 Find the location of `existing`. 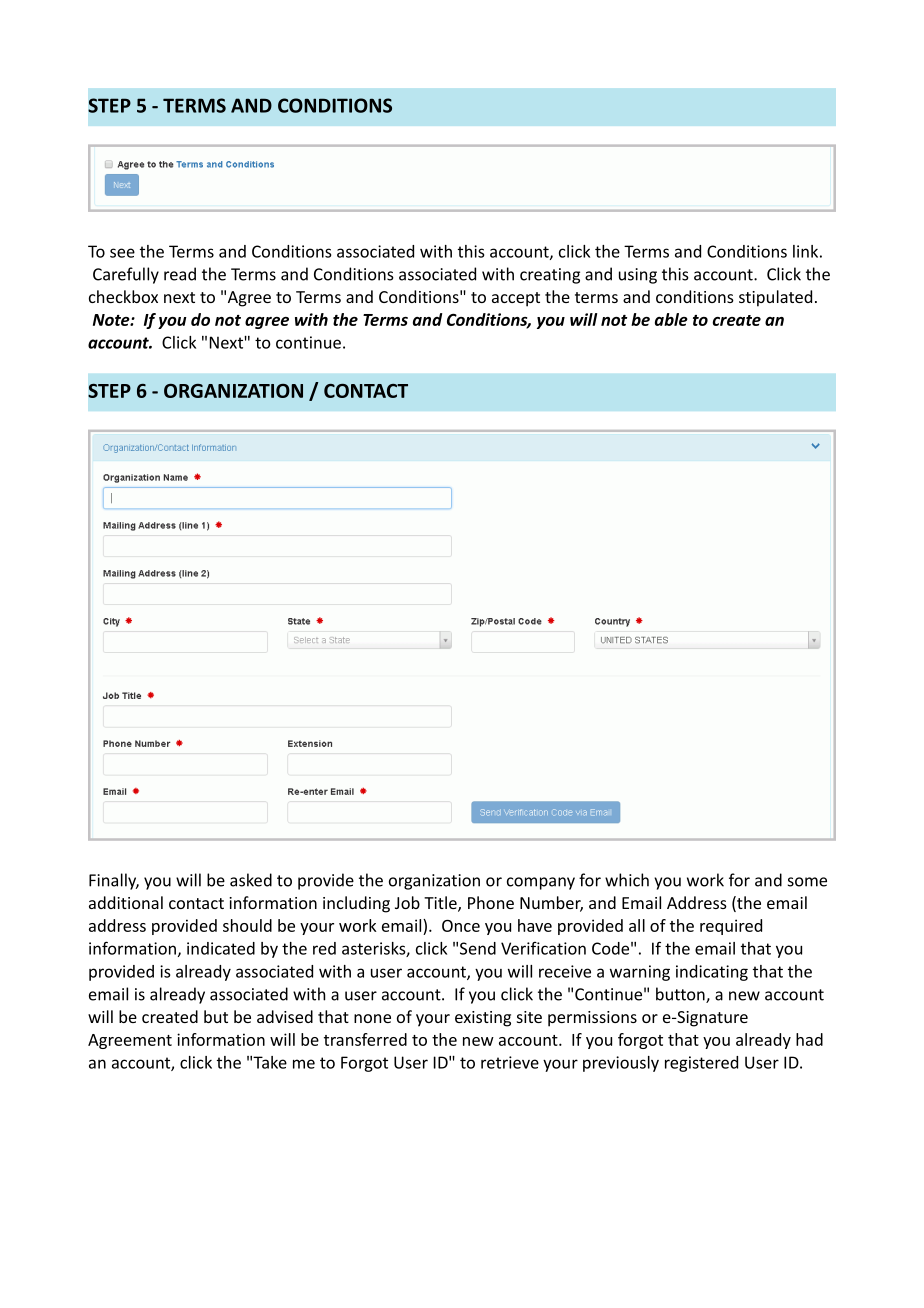

existing is located at coordinates (483, 1019).
